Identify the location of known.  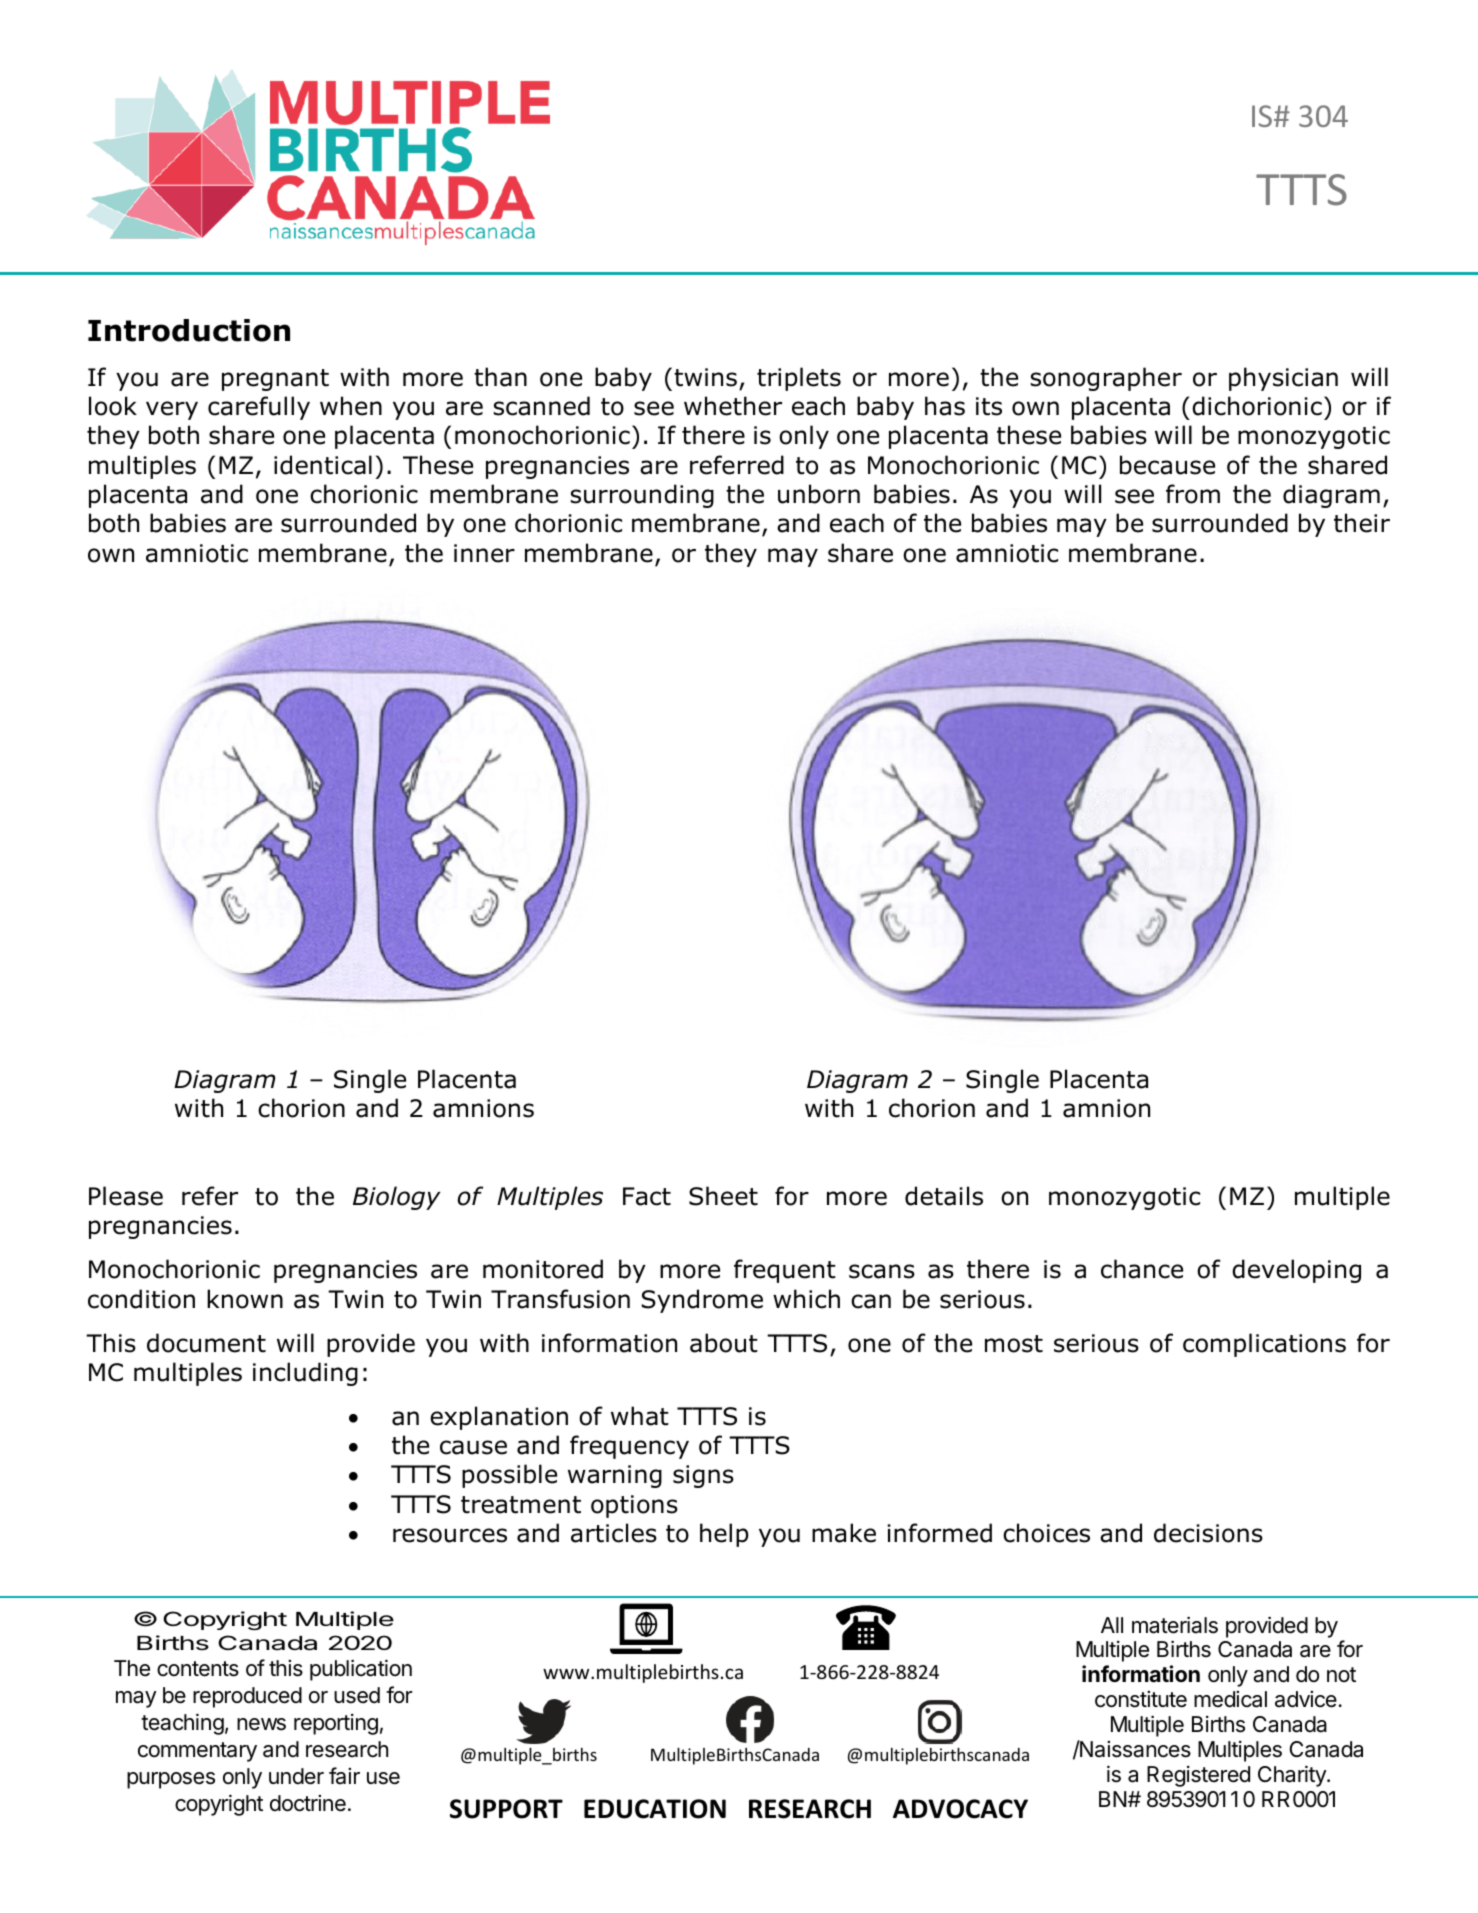
(245, 1299).
